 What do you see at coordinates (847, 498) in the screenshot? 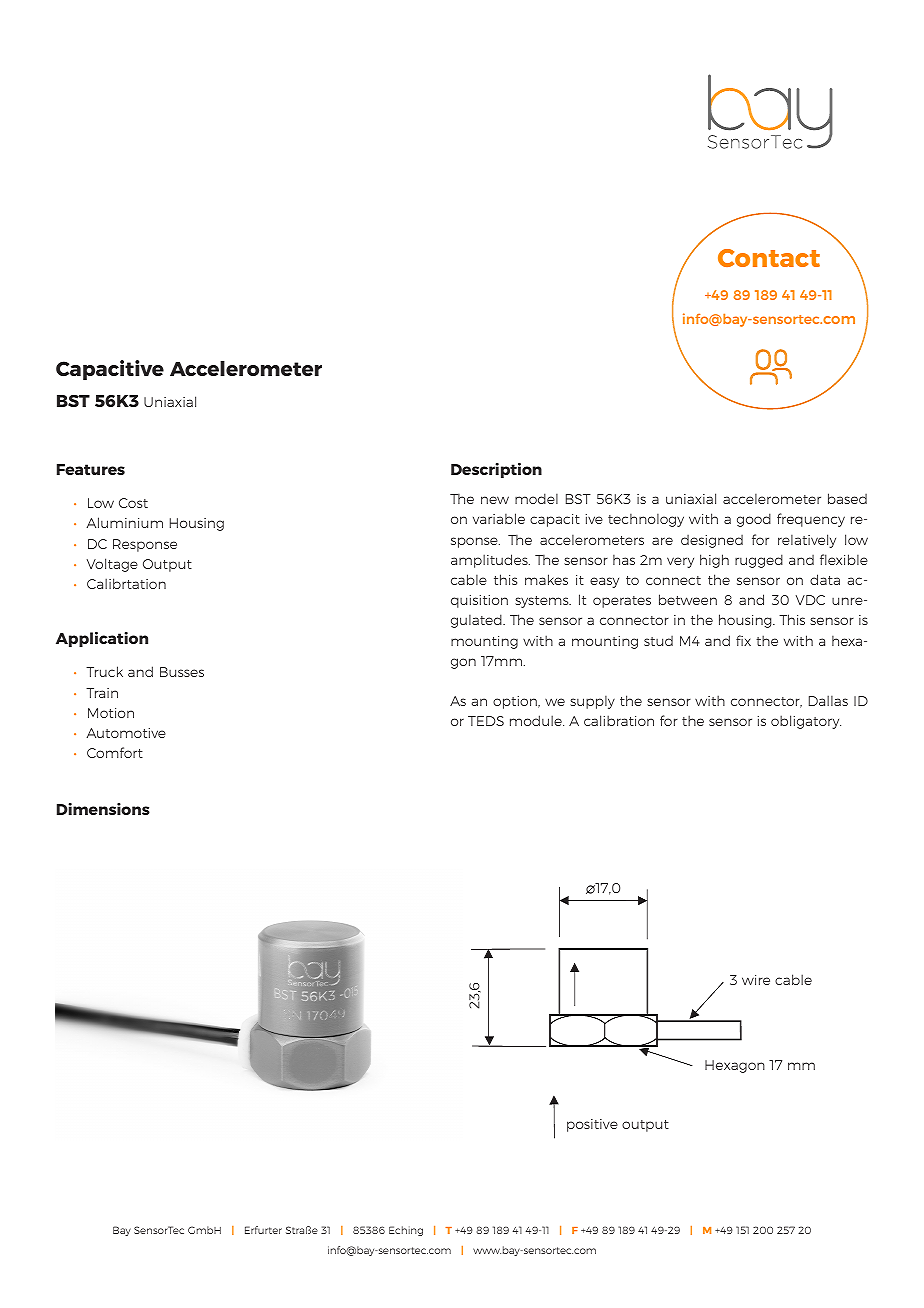
I see `based` at bounding box center [847, 498].
